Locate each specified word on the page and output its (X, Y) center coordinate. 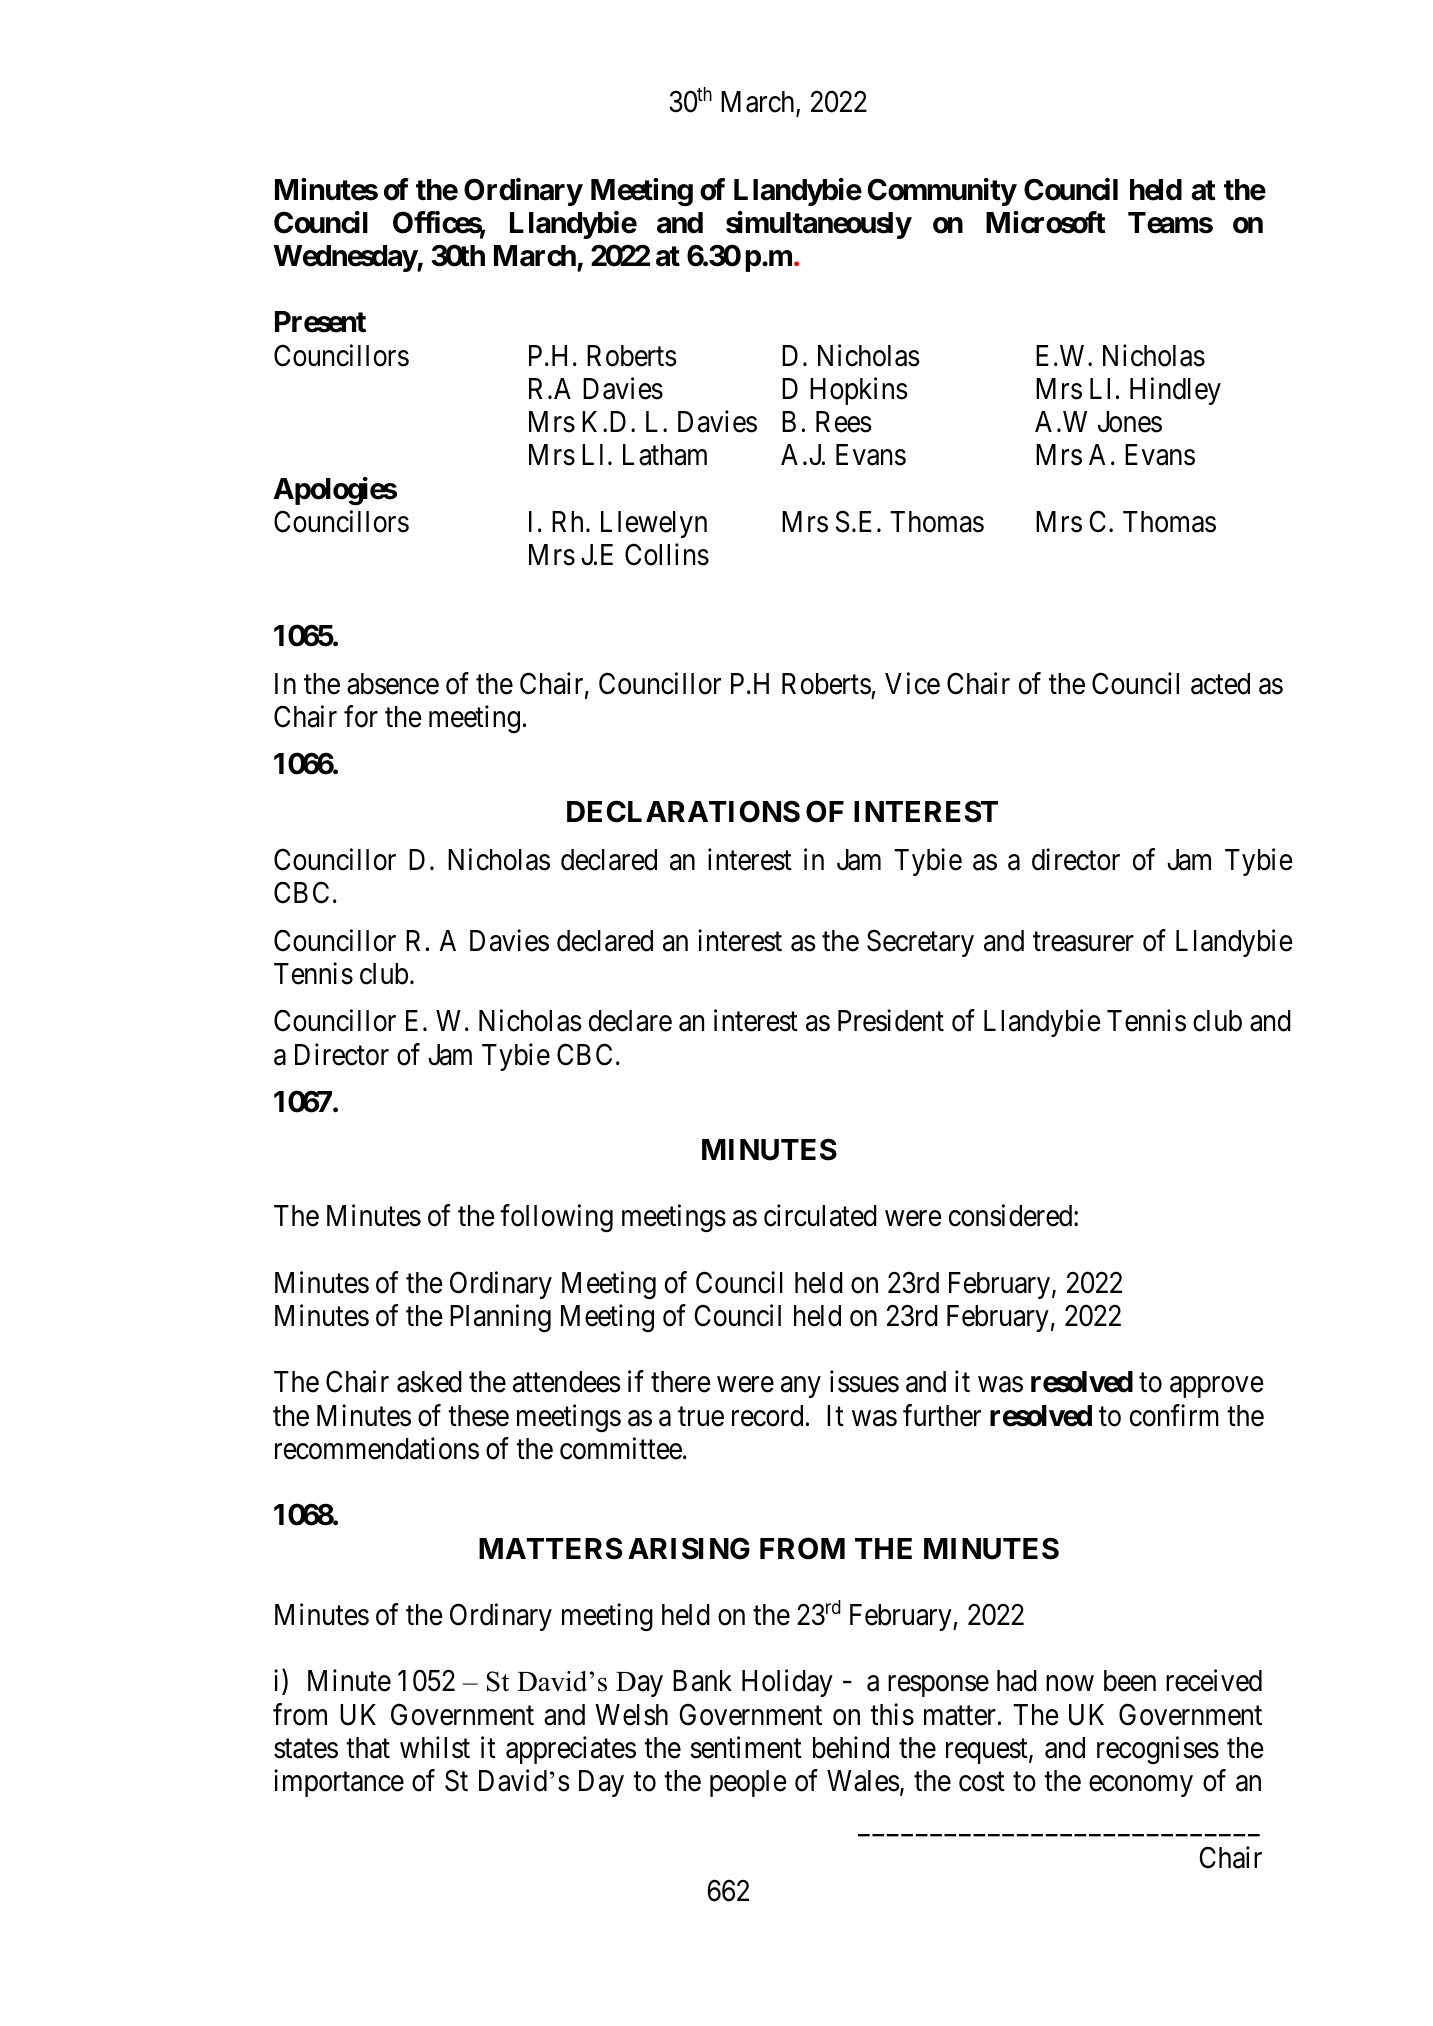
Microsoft (1046, 222)
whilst (435, 1747)
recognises (1158, 1750)
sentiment (746, 1747)
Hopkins (859, 391)
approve (1217, 1387)
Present (320, 322)
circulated (820, 1216)
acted (1220, 684)
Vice (912, 683)
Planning (500, 1318)
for (361, 716)
